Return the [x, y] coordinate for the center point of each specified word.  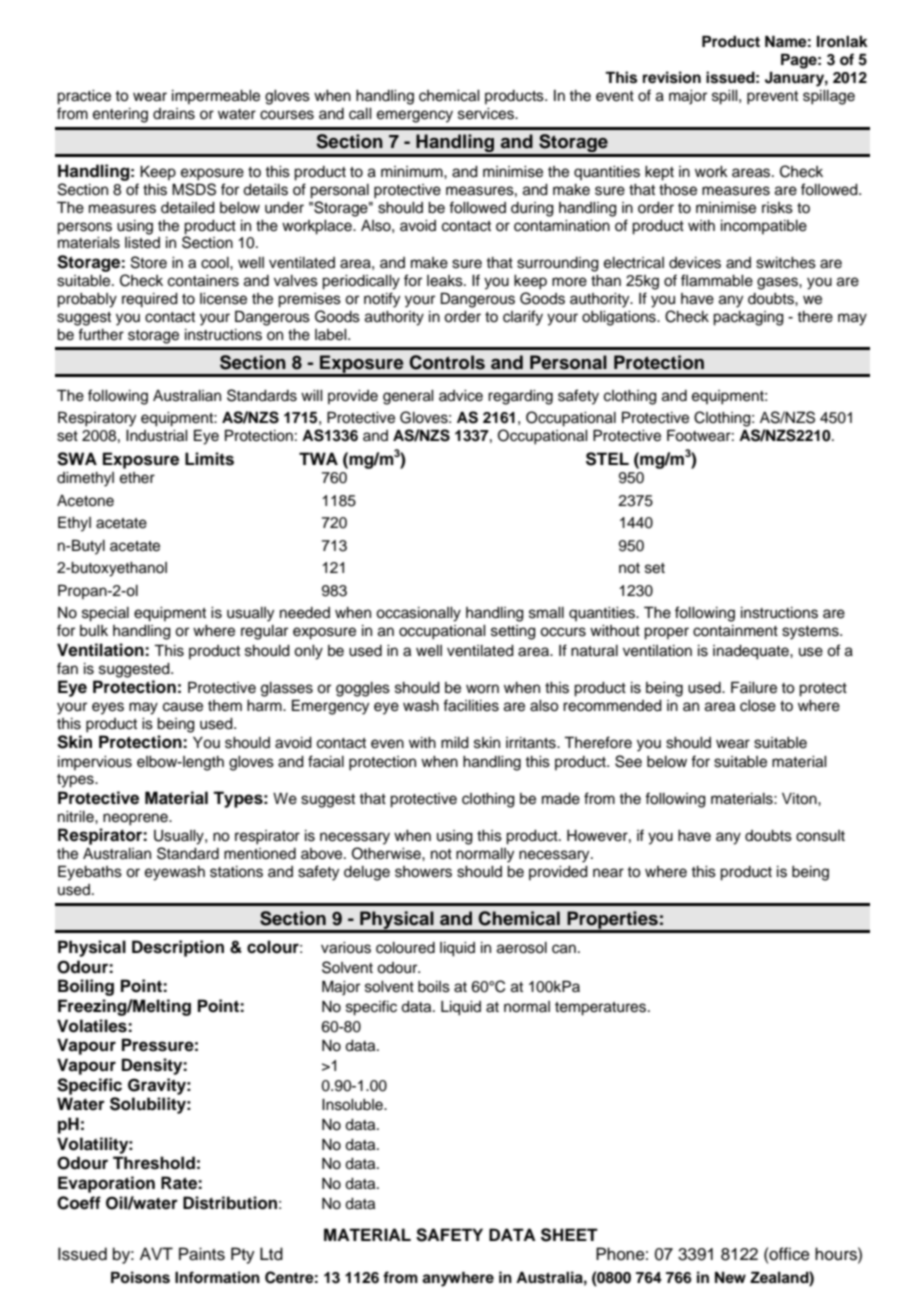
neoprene [136, 819]
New [730, 1277]
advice [461, 396]
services [487, 114]
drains [174, 114]
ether [137, 478]
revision [672, 77]
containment [735, 631]
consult [820, 836]
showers [423, 872]
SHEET [569, 1235]
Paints [202, 1254]
